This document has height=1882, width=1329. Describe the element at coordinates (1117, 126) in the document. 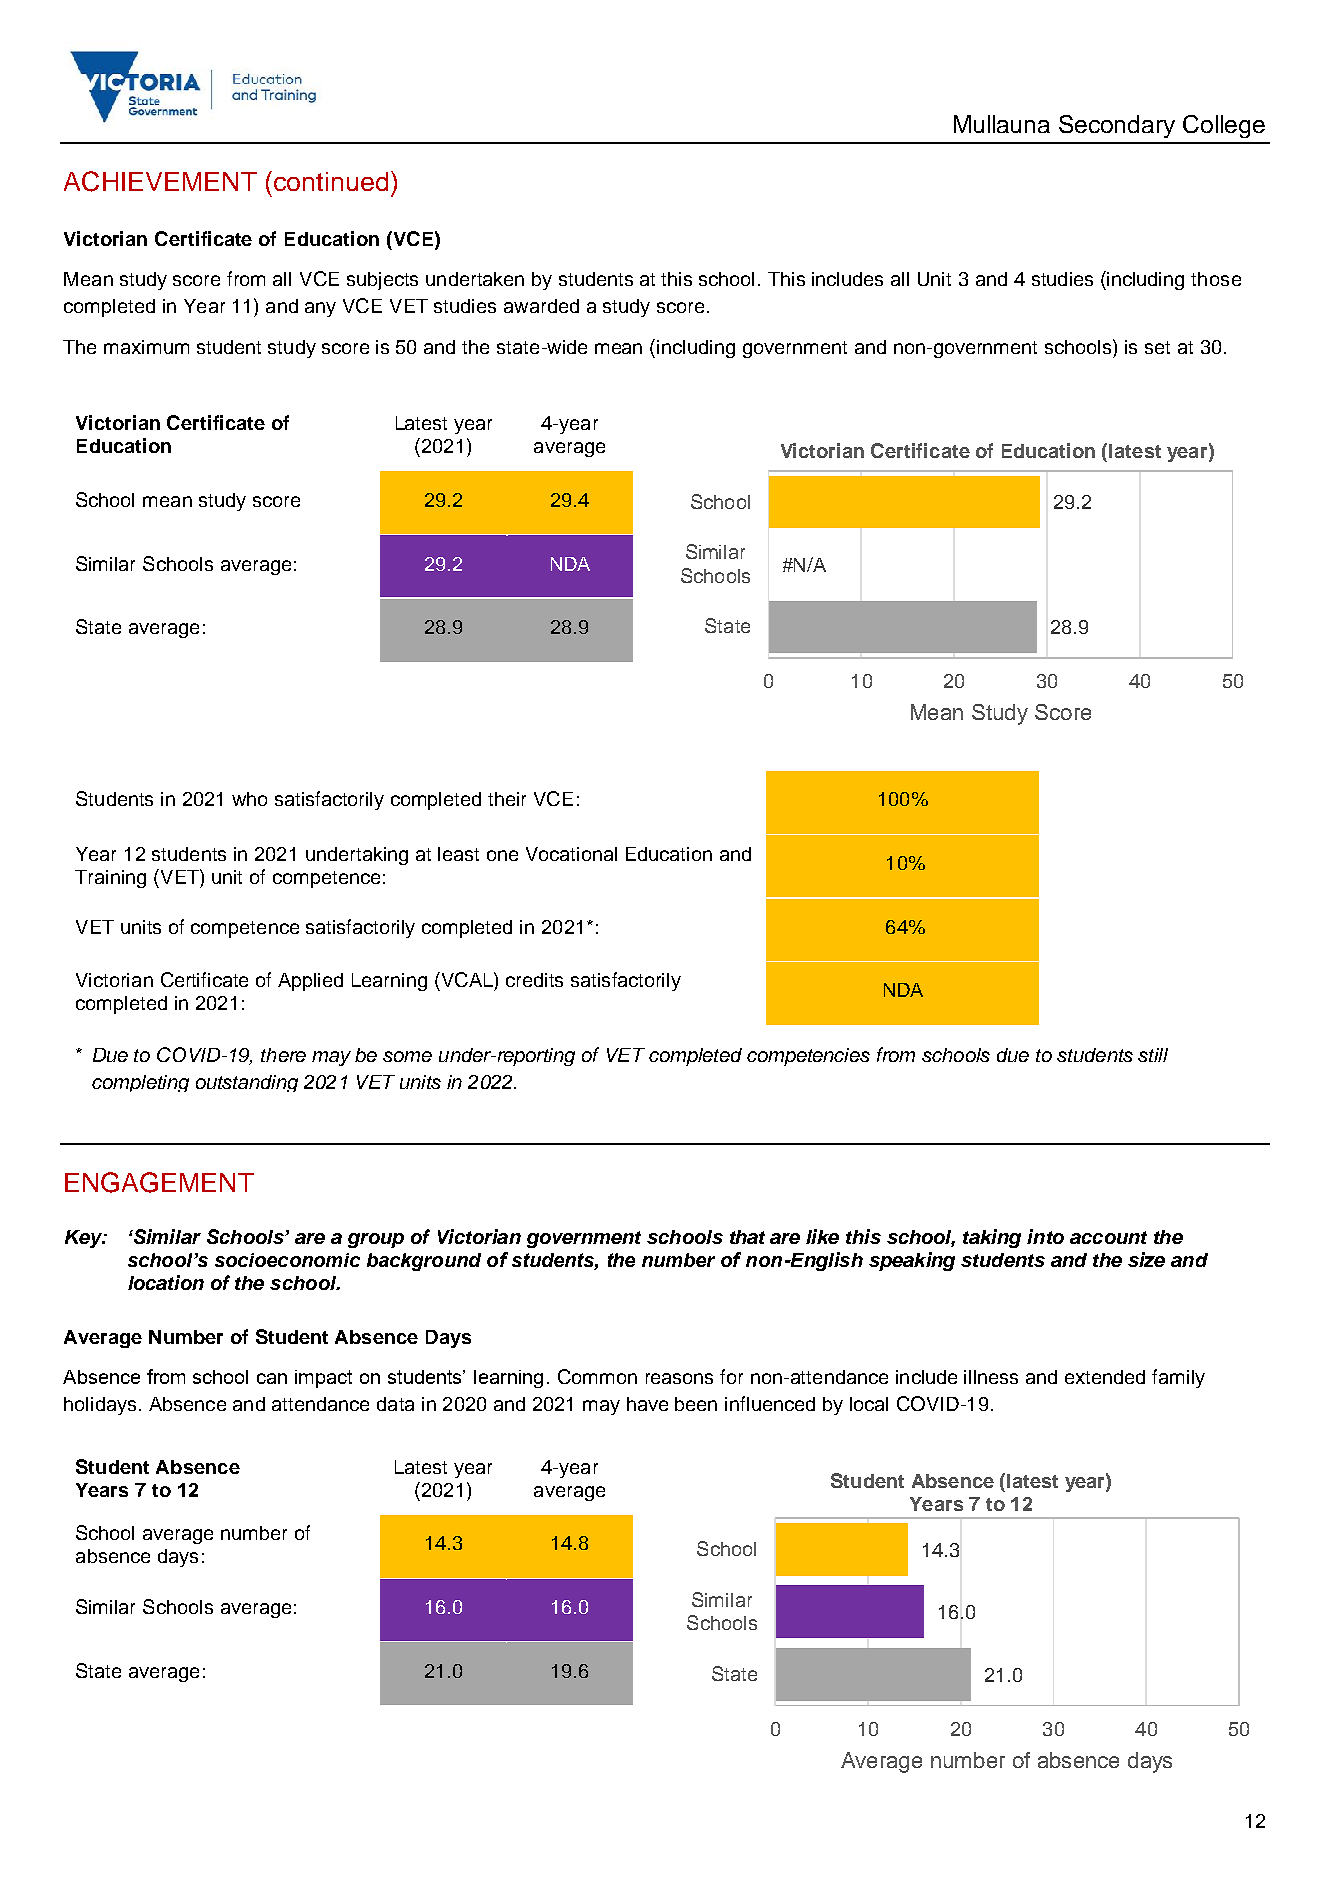

I see `Secondary` at that location.
